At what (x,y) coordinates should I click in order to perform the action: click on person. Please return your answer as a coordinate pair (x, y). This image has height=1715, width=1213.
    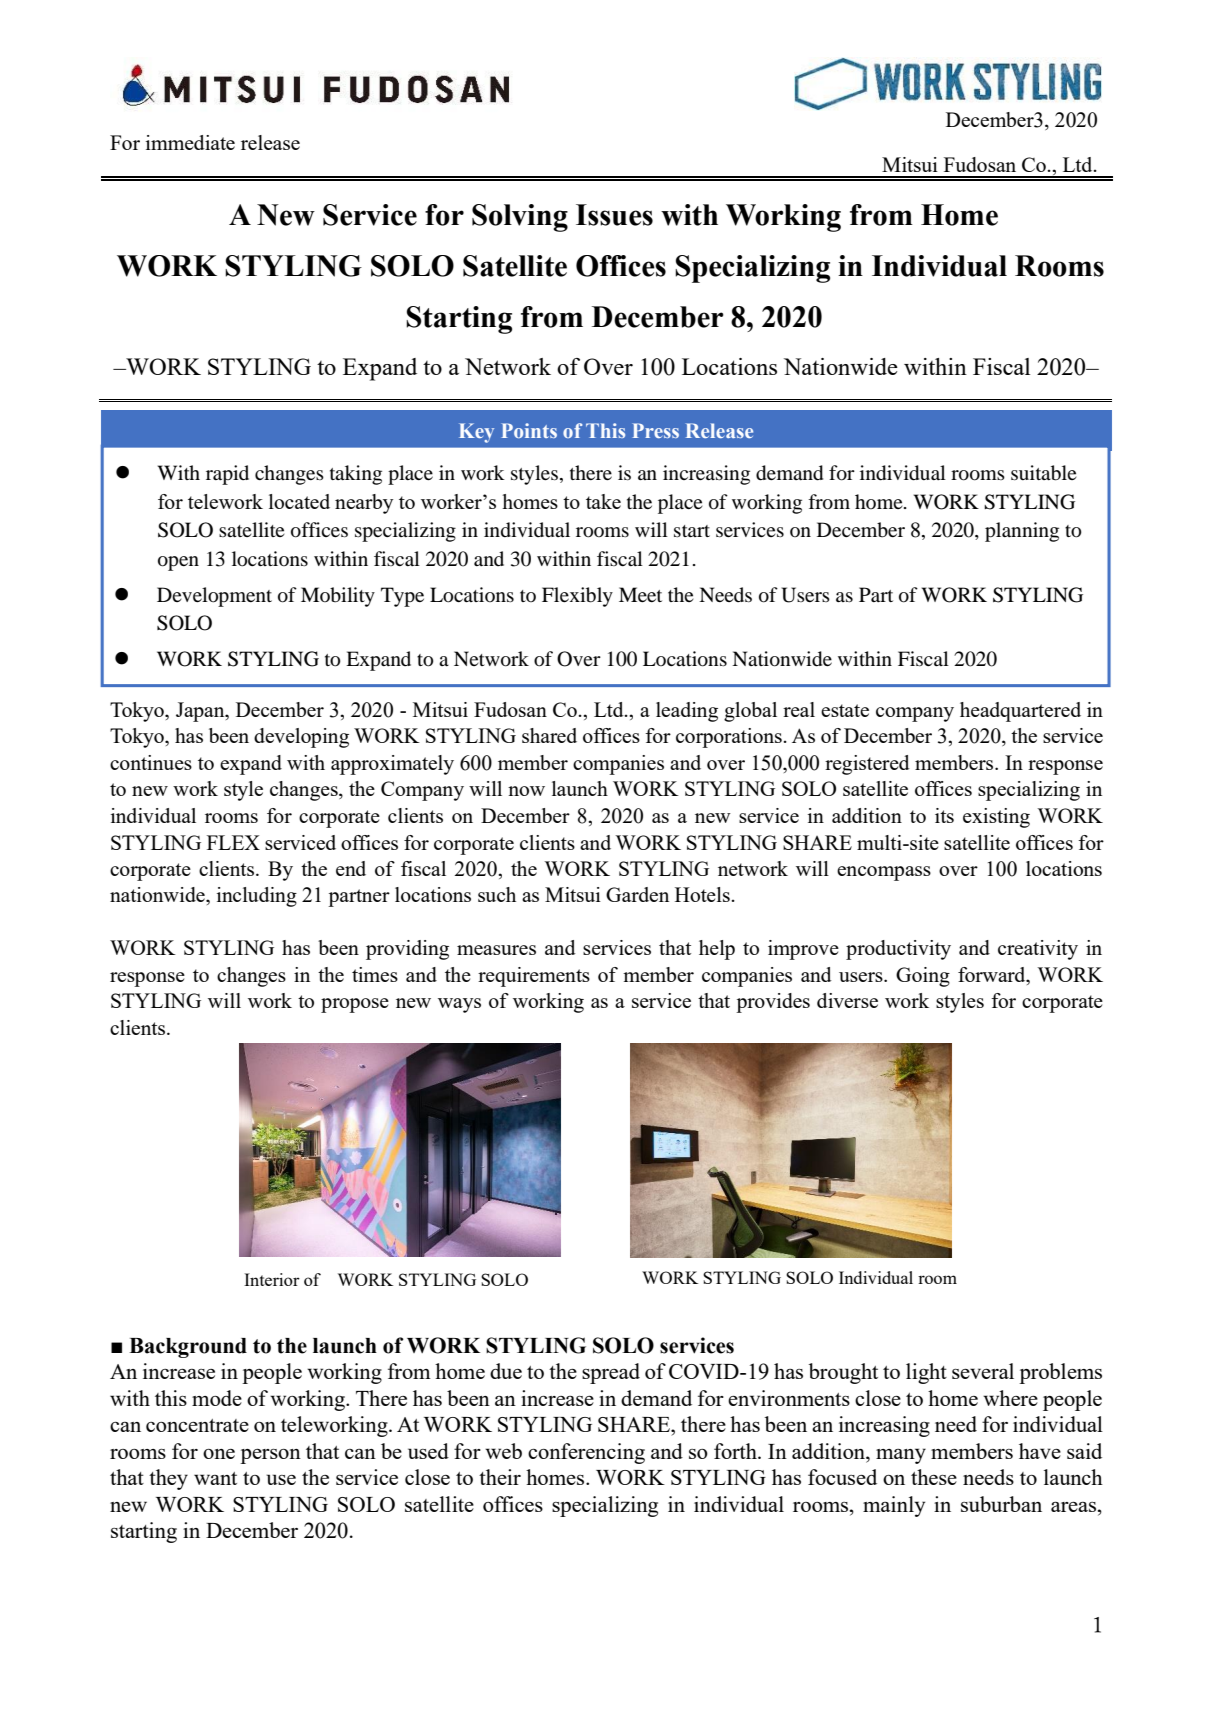
    Looking at the image, I should click on (270, 1456).
